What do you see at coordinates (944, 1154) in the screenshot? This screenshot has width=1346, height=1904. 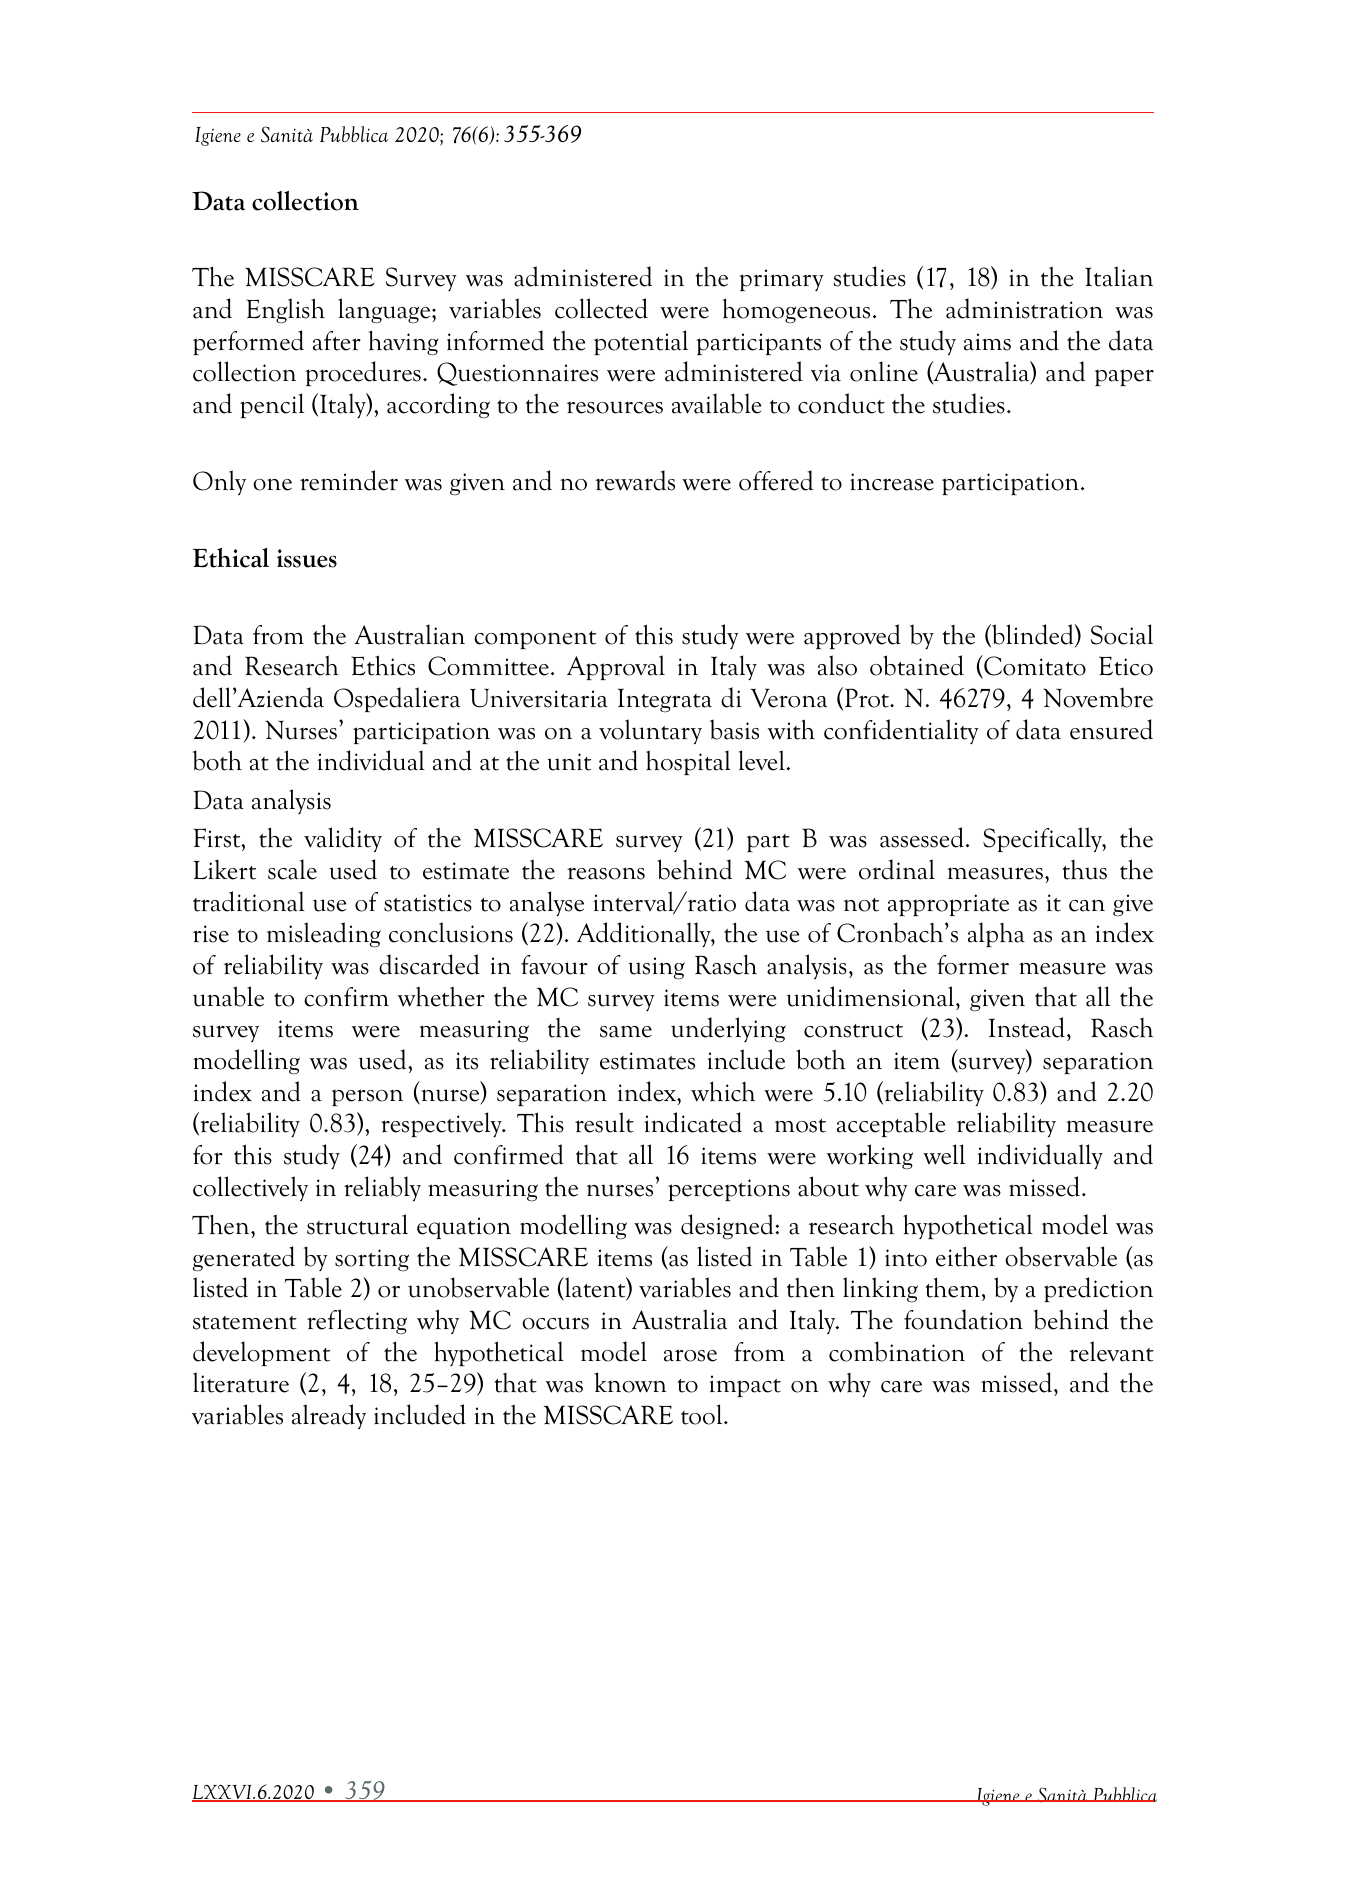 I see `well` at bounding box center [944, 1154].
